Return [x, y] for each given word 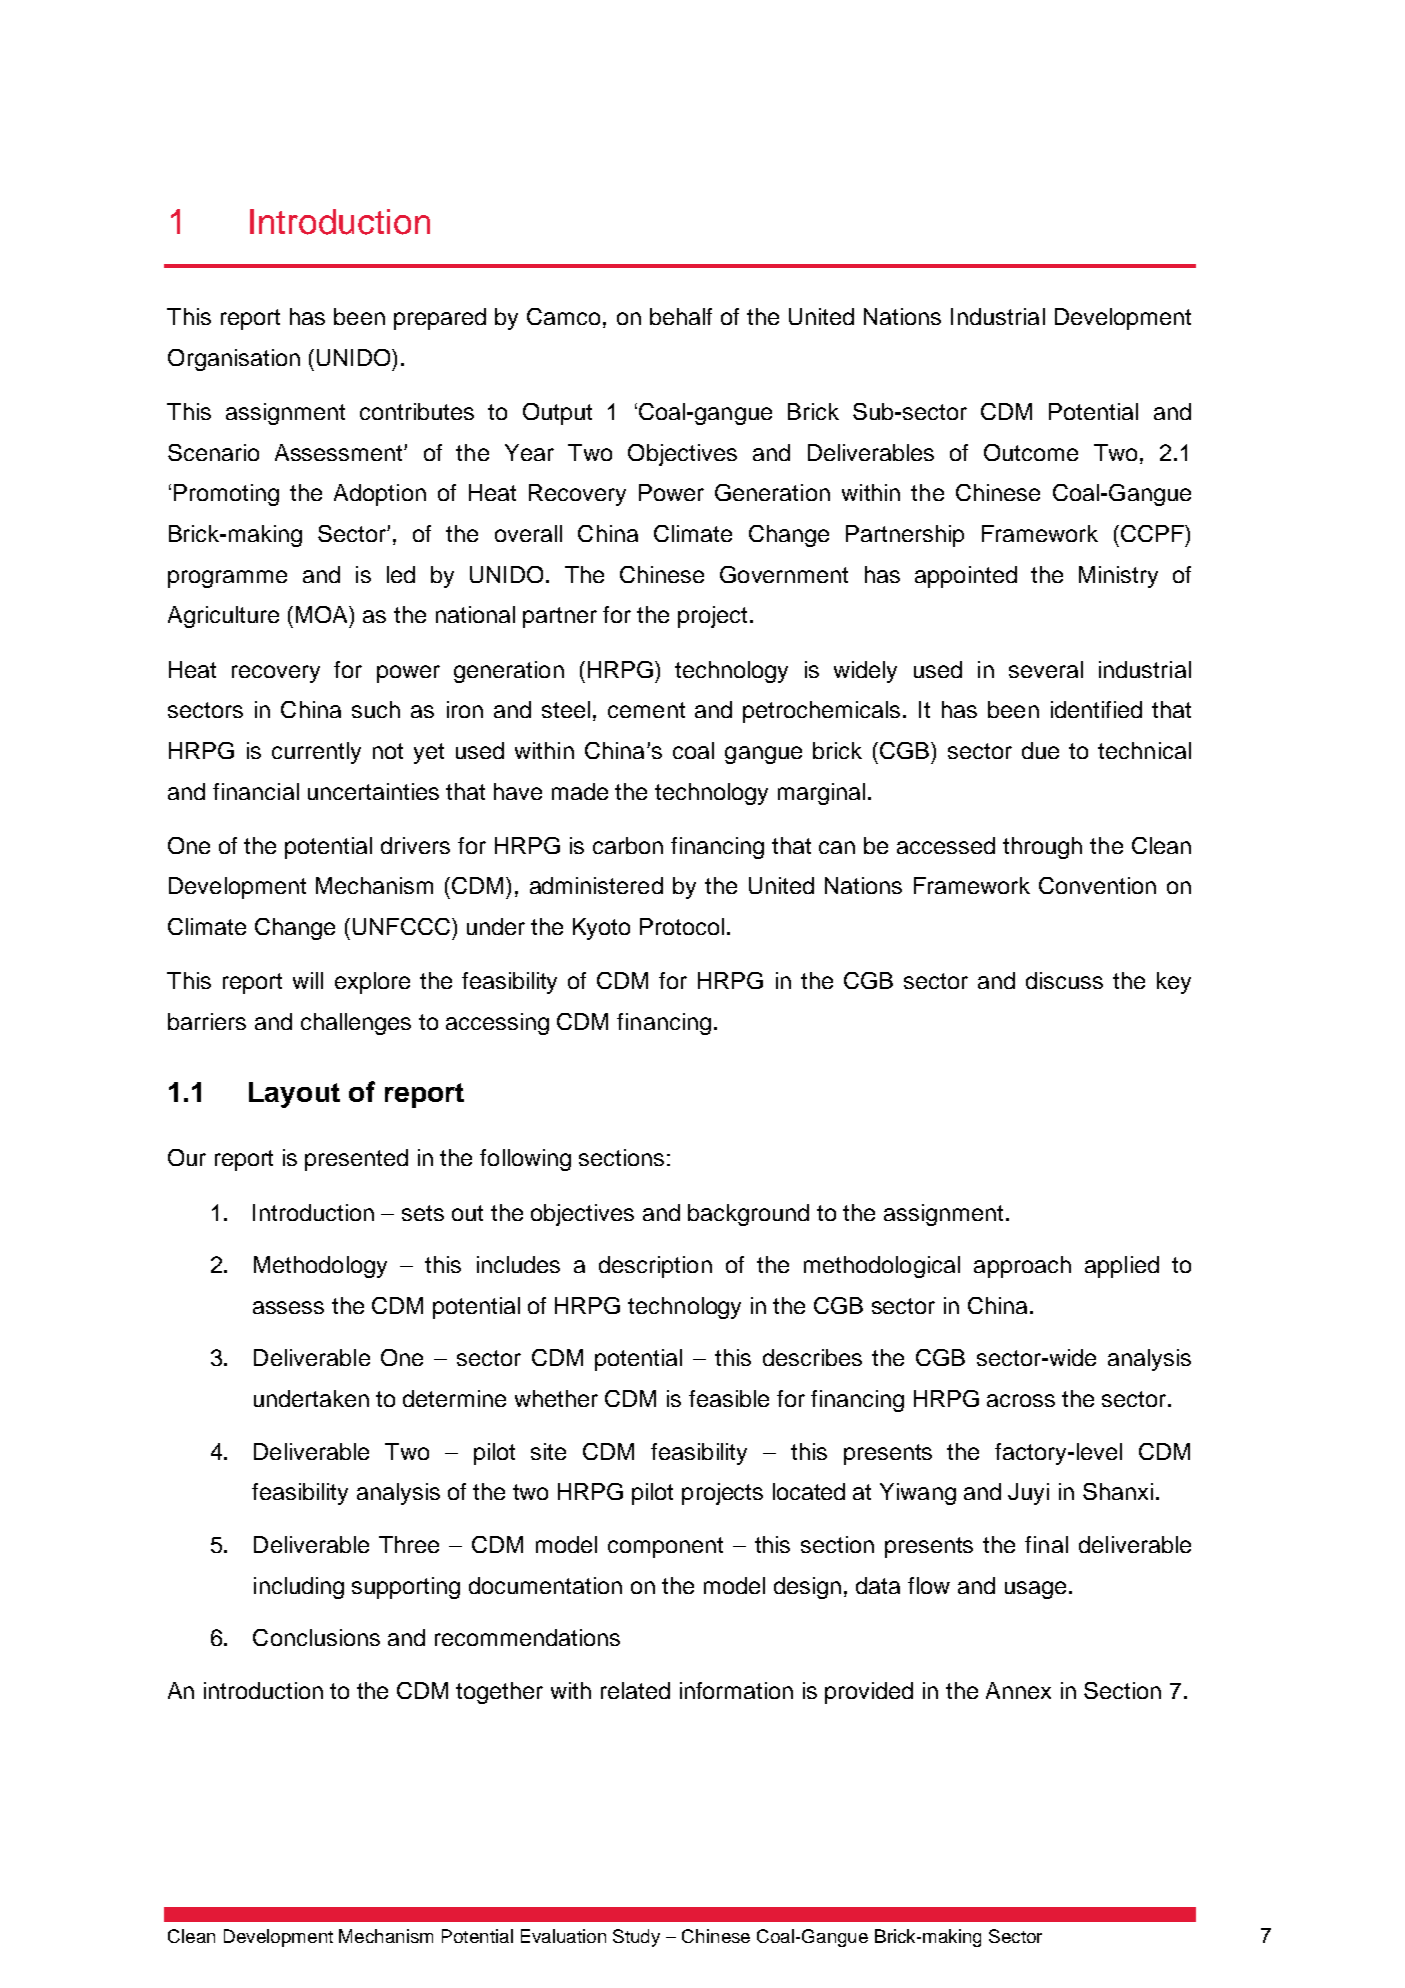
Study [636, 1938]
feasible [729, 1398]
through [1042, 848]
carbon [628, 845]
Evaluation [563, 1936]
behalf [681, 316]
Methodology [320, 1267]
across [1021, 1400]
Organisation [234, 360]
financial [256, 791]
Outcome [1031, 452]
